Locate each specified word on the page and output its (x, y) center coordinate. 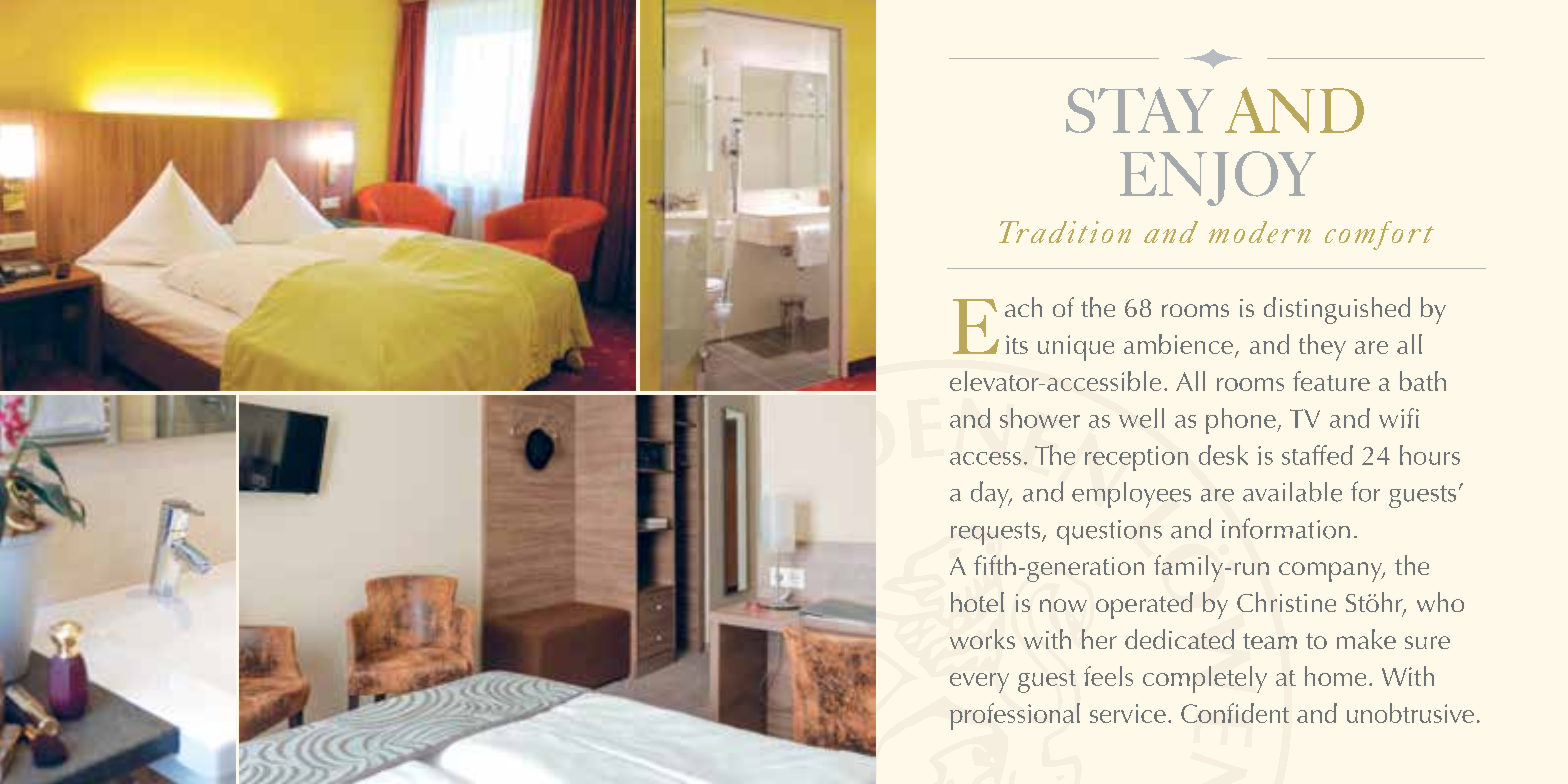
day (991, 494)
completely (1205, 679)
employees (1131, 495)
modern (1260, 232)
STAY (1140, 110)
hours (1430, 455)
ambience (1178, 344)
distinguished (1337, 310)
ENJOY (1218, 178)
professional (1015, 716)
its (1017, 344)
